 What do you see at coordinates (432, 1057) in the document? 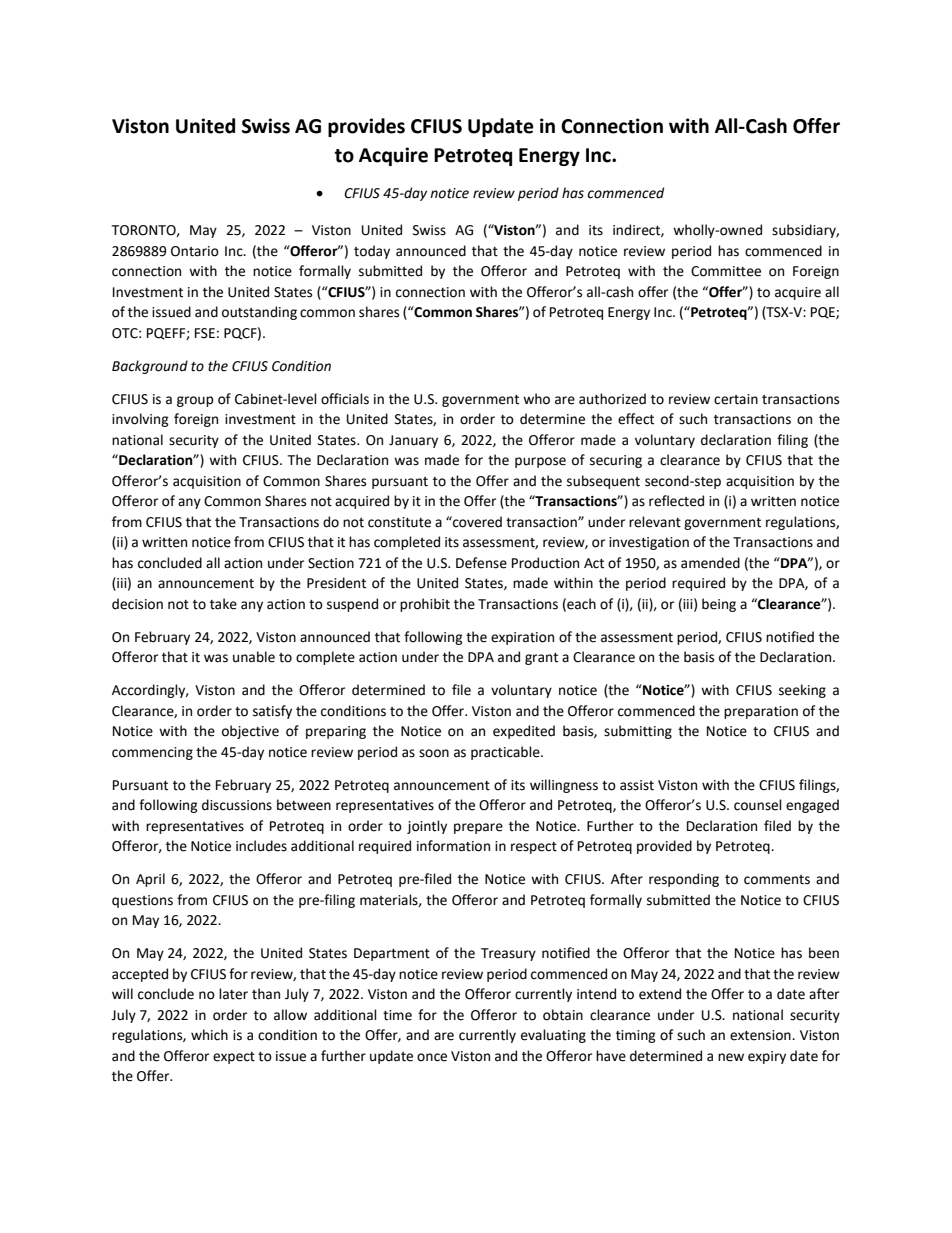
I see `once` at bounding box center [432, 1057].
